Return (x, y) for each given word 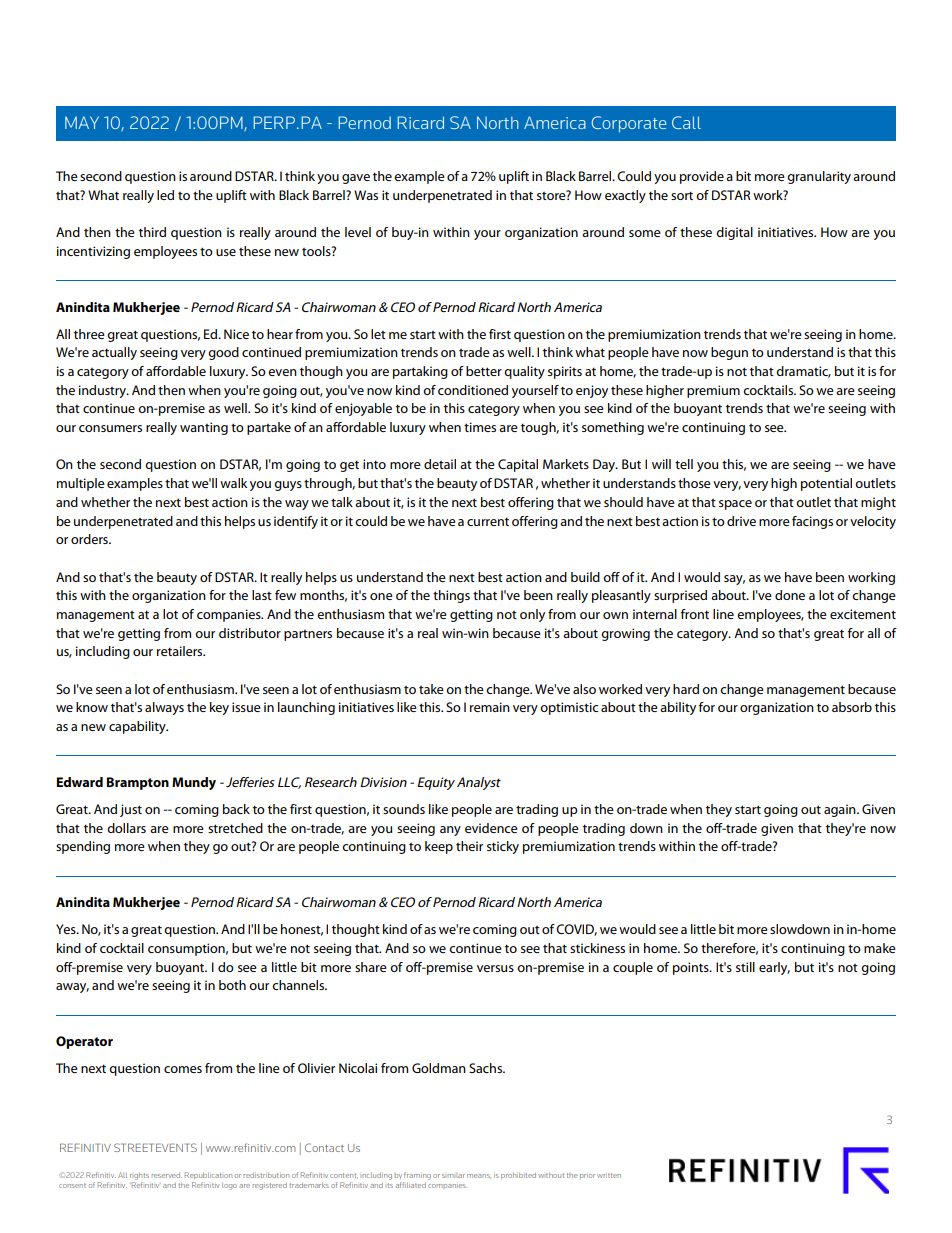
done (790, 595)
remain (490, 707)
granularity (819, 177)
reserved (167, 1175)
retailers (181, 651)
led (165, 195)
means (479, 1176)
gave (356, 179)
